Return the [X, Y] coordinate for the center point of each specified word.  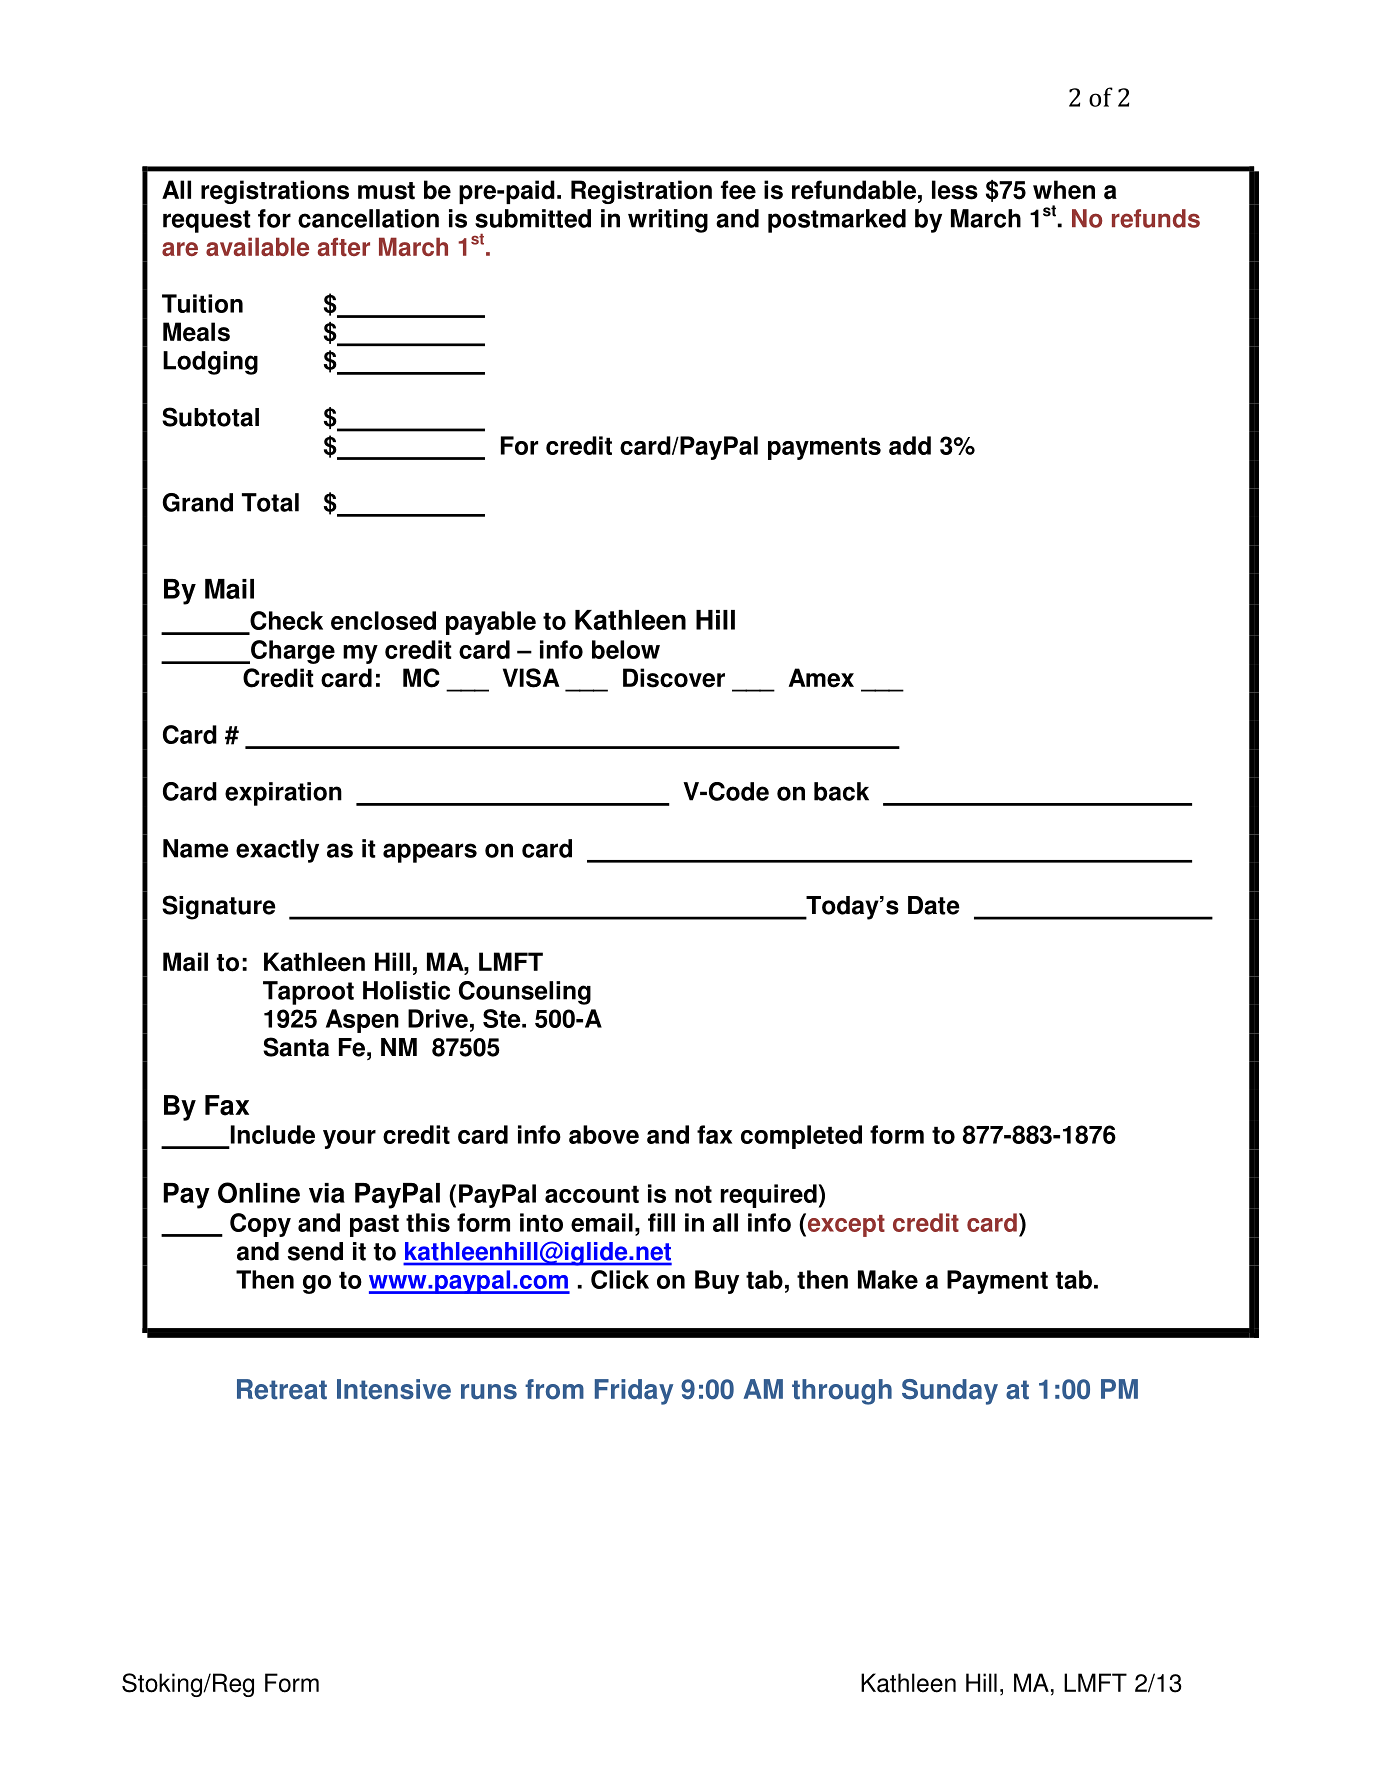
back [841, 791]
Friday [634, 1392]
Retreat [282, 1389]
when [1064, 190]
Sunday [950, 1392]
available [257, 246]
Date [934, 905]
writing [668, 221]
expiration [283, 794]
